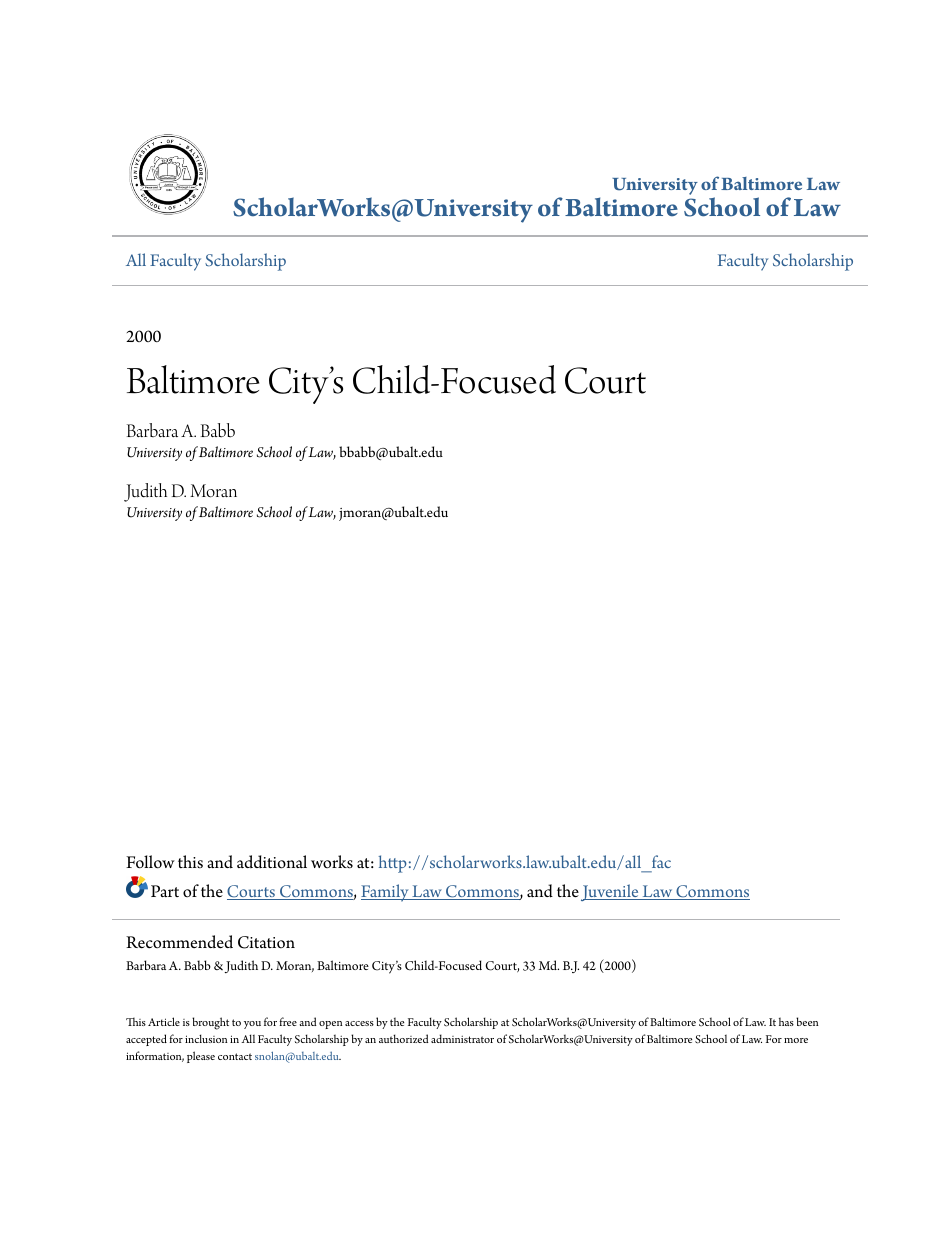  What do you see at coordinates (164, 1021) in the screenshot?
I see `Article` at bounding box center [164, 1021].
